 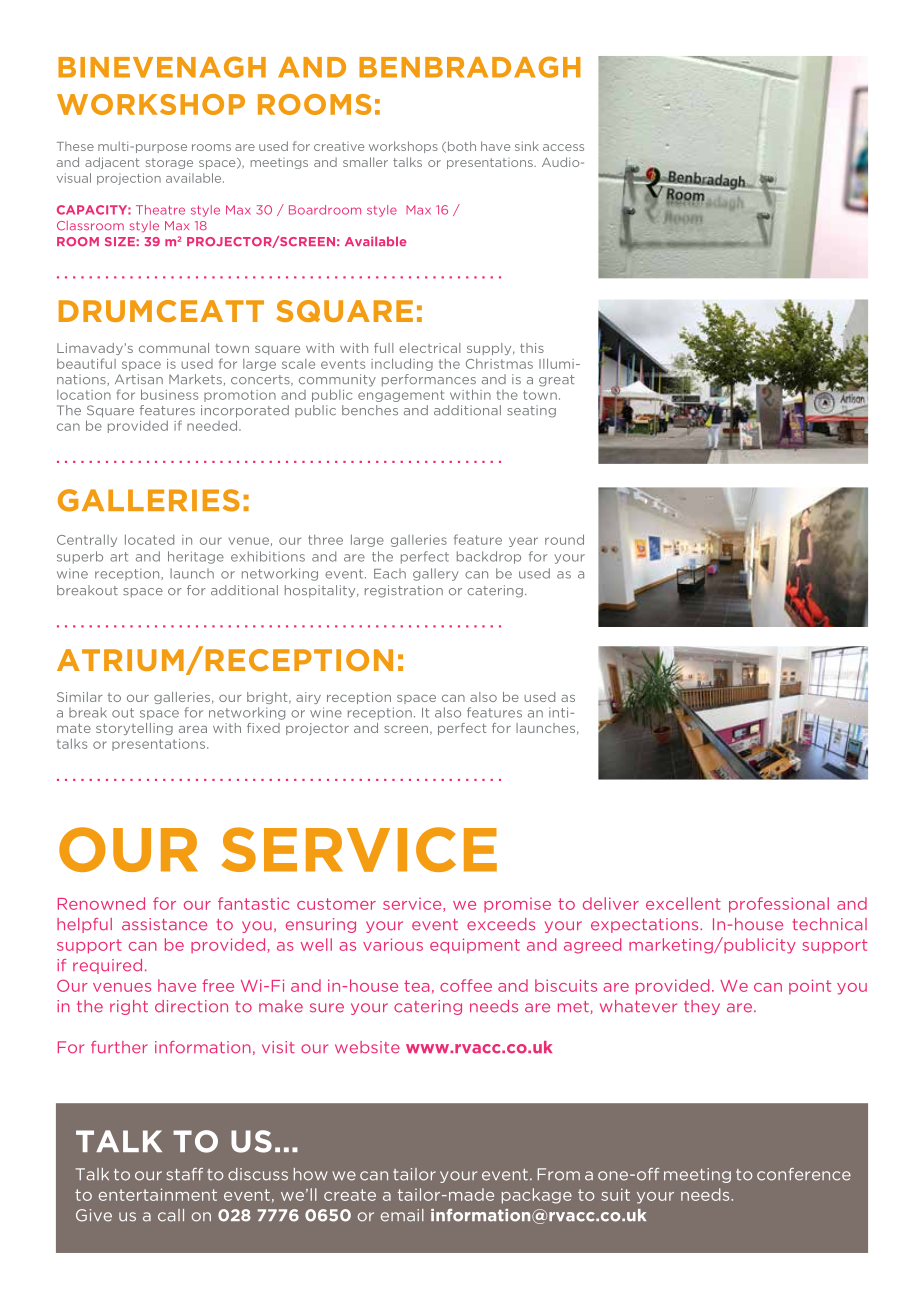 What do you see at coordinates (527, 146) in the image?
I see `sink` at bounding box center [527, 146].
